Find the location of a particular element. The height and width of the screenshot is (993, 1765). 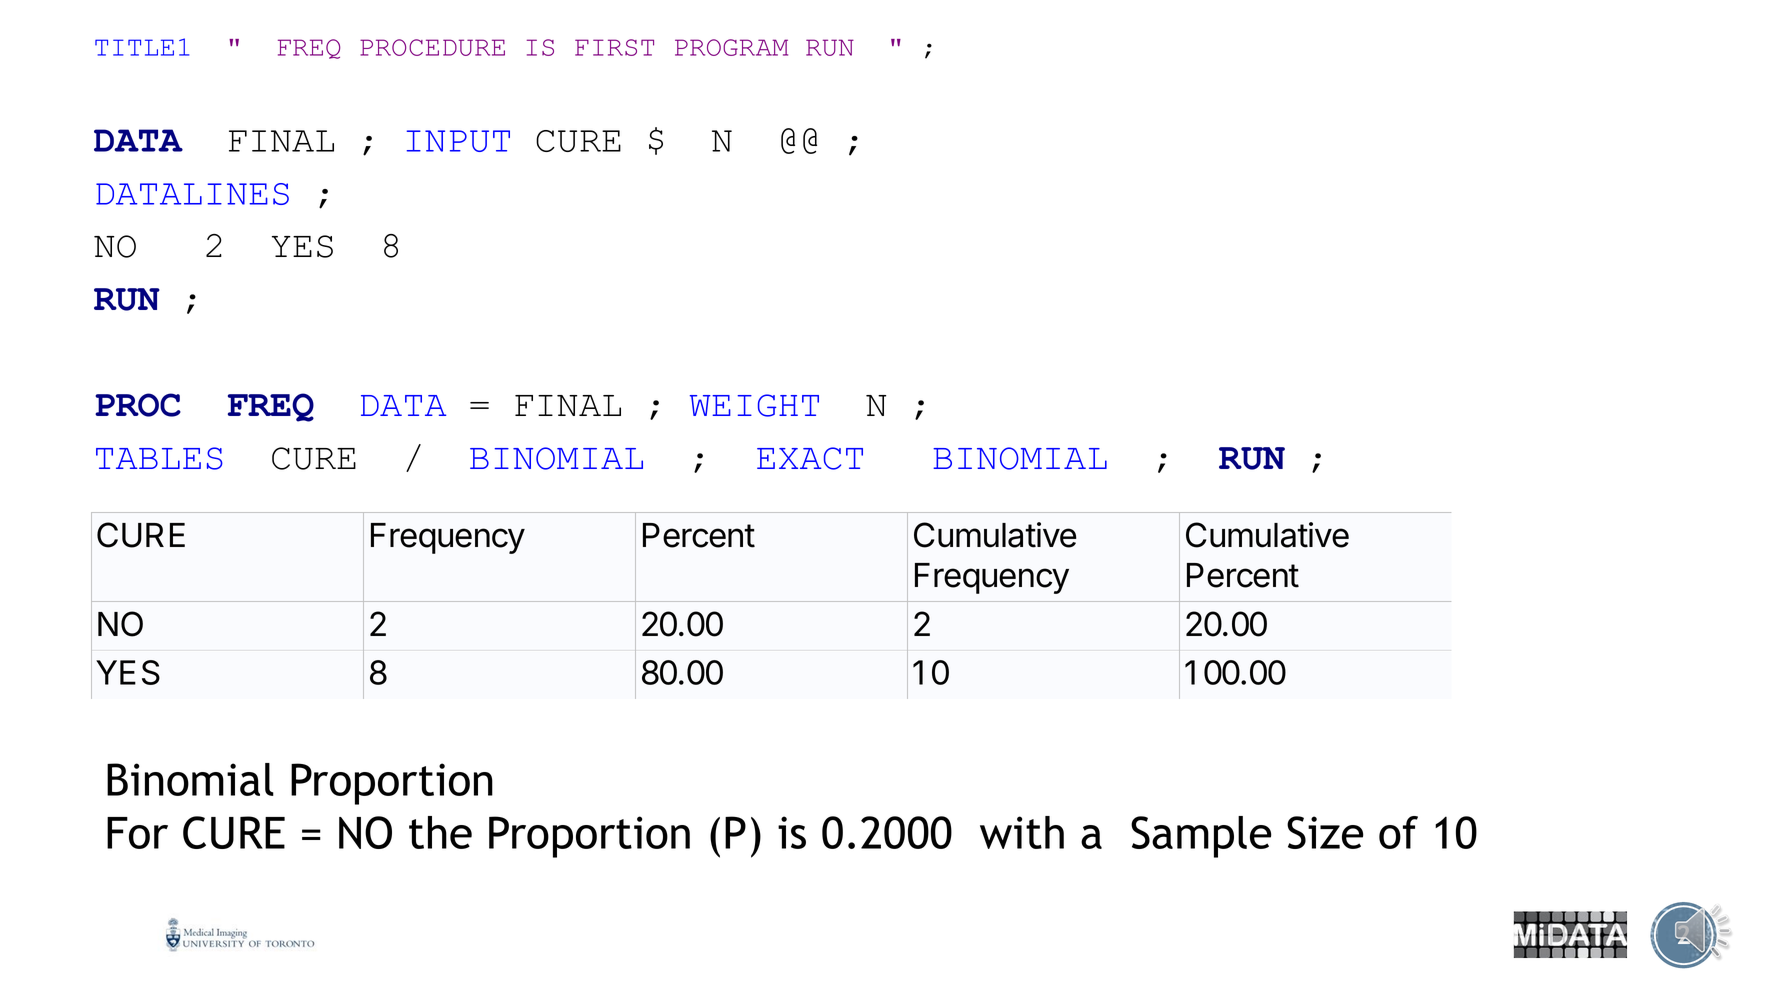

For is located at coordinates (137, 833).
